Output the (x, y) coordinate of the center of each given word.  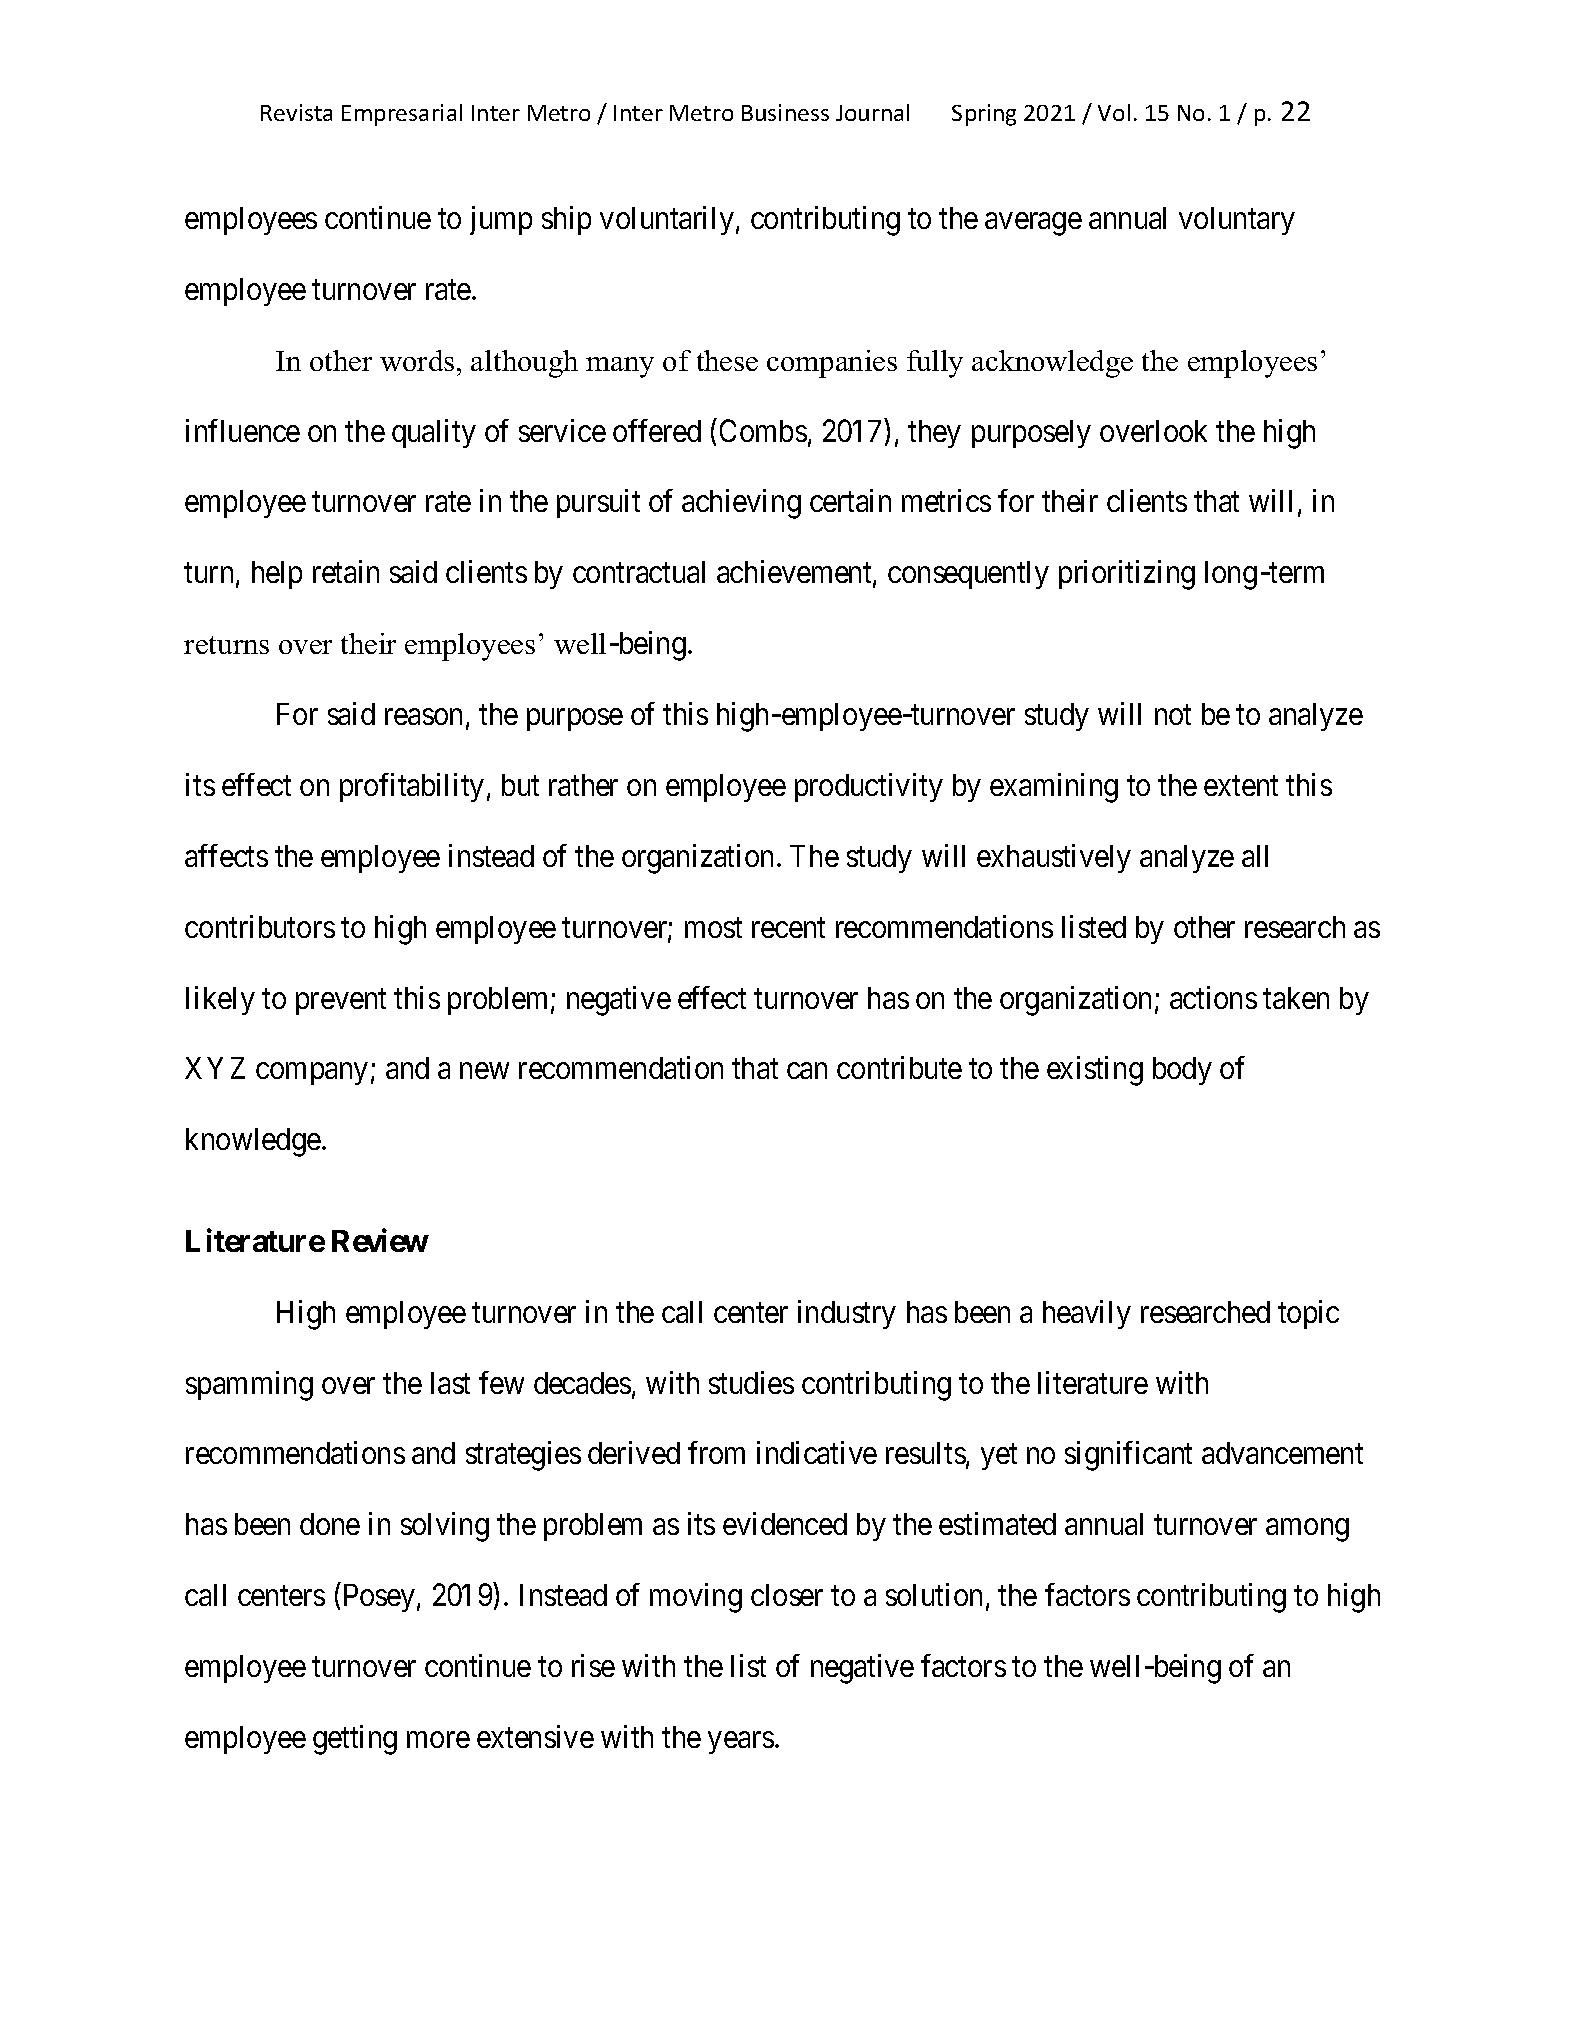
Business (785, 112)
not (1173, 715)
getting (355, 1740)
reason (423, 717)
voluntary (1237, 221)
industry (847, 1314)
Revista (296, 112)
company (311, 1074)
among (1307, 1530)
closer (787, 1595)
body (1182, 1071)
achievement (795, 573)
